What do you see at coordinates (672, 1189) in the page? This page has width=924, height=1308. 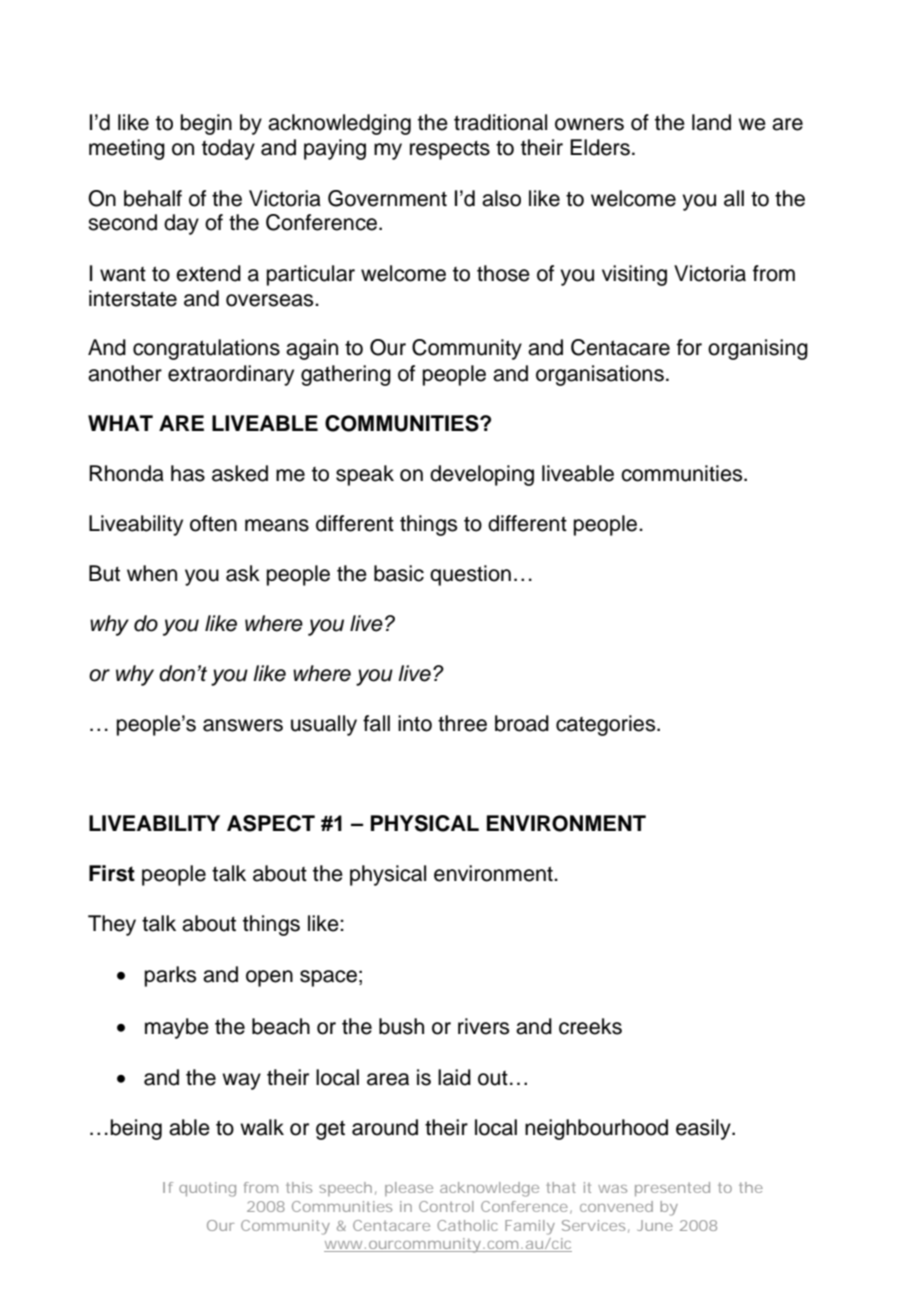 I see `presented` at bounding box center [672, 1189].
